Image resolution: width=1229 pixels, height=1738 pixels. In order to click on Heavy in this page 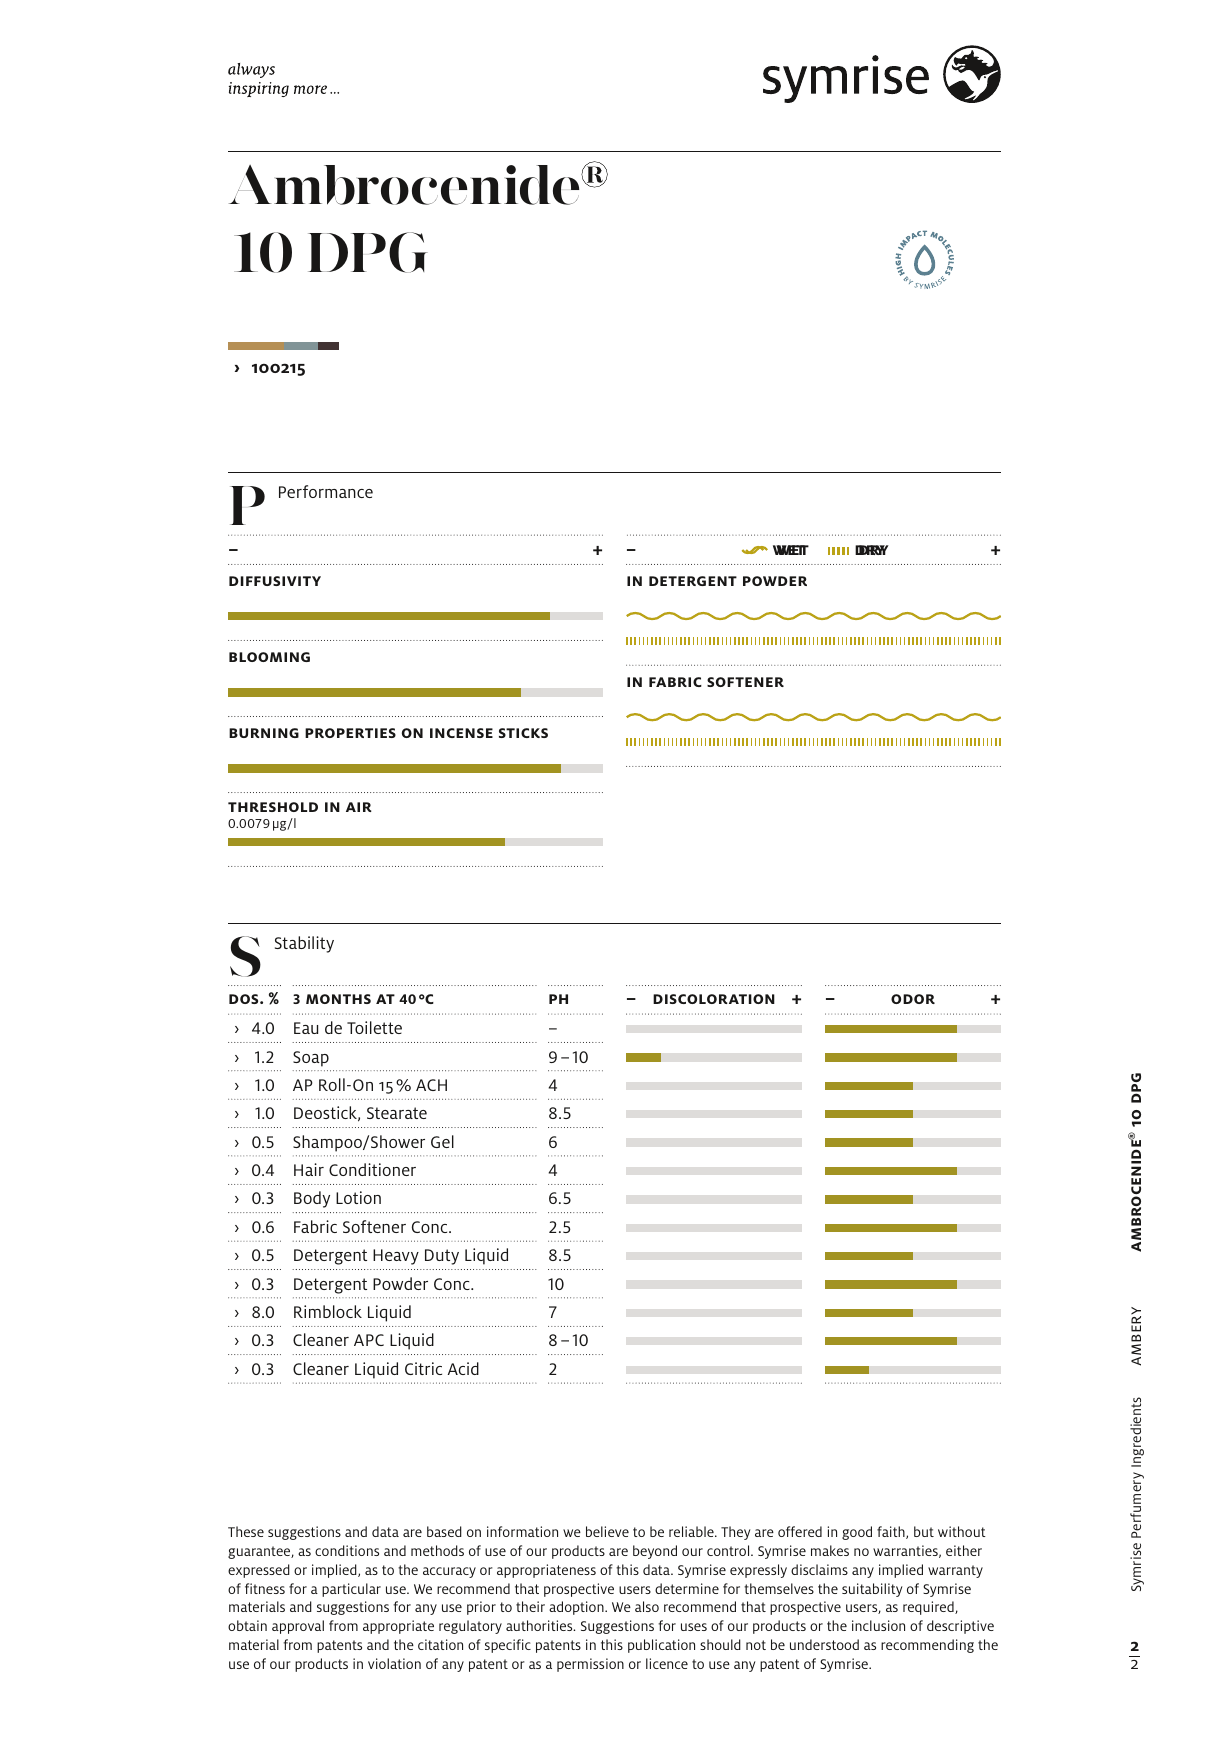, I will do `click(396, 1257)`.
